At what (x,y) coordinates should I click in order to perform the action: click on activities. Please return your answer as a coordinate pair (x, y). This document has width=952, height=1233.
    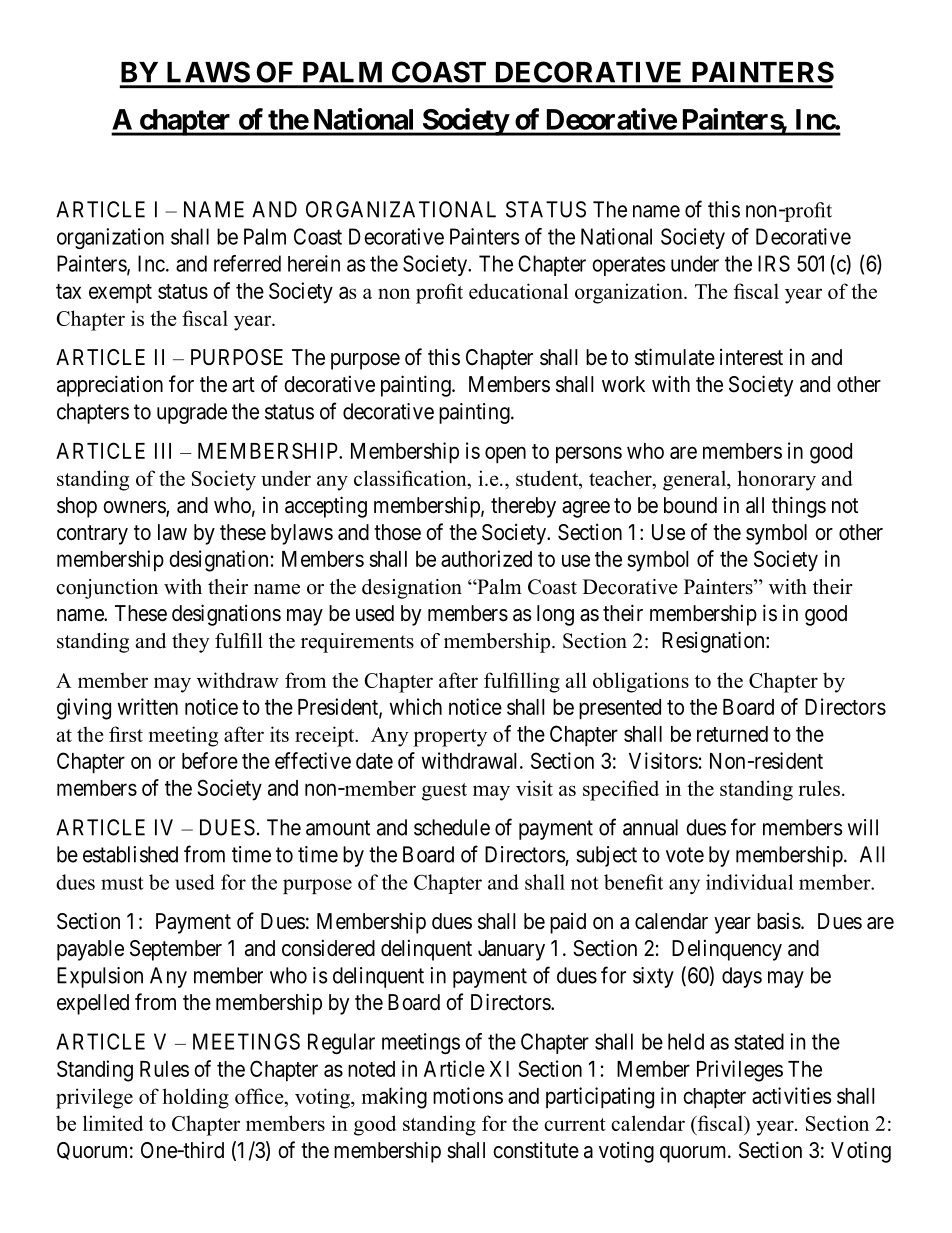
    Looking at the image, I should click on (792, 1095).
